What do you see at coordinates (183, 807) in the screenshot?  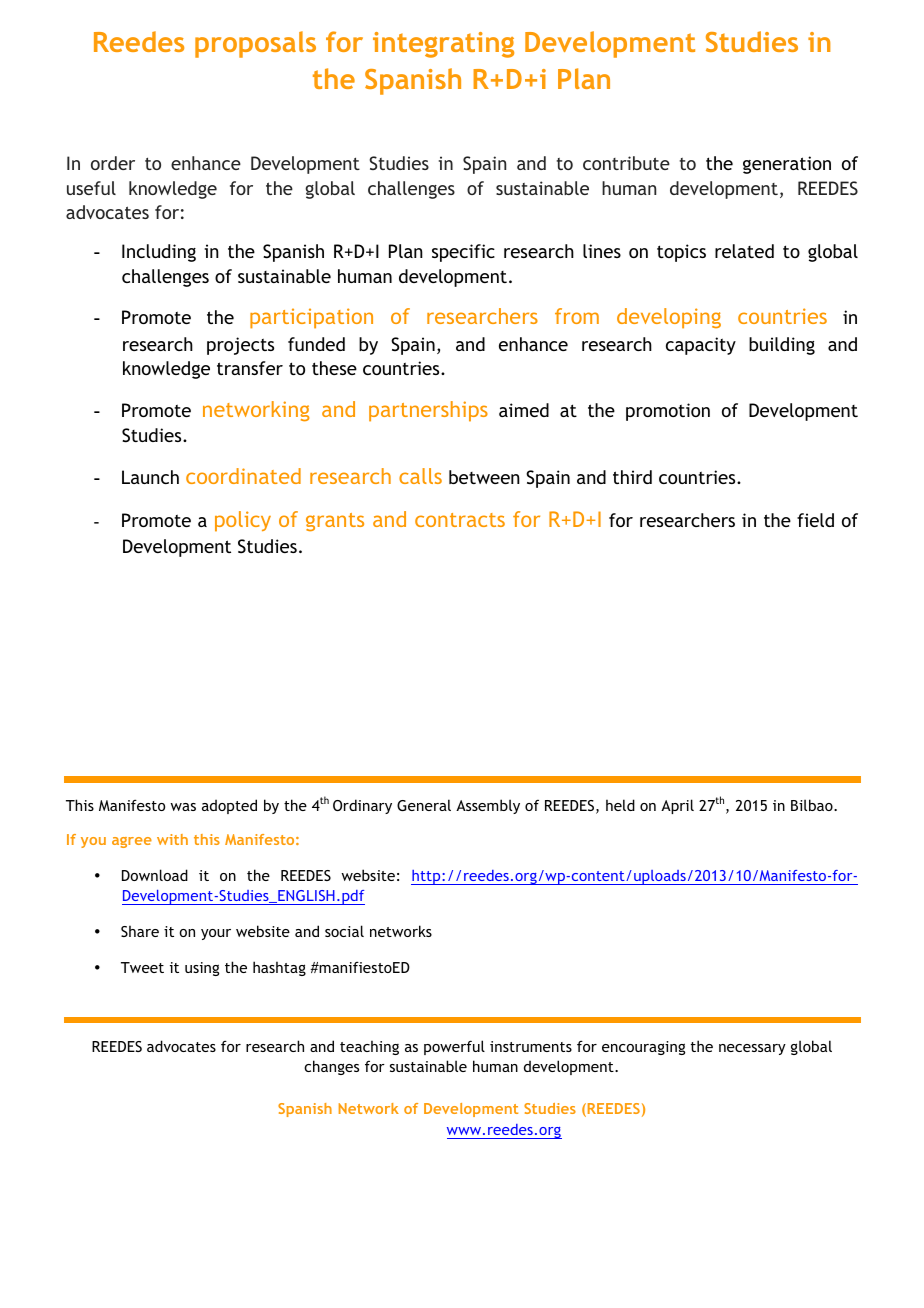 I see `was` at bounding box center [183, 807].
